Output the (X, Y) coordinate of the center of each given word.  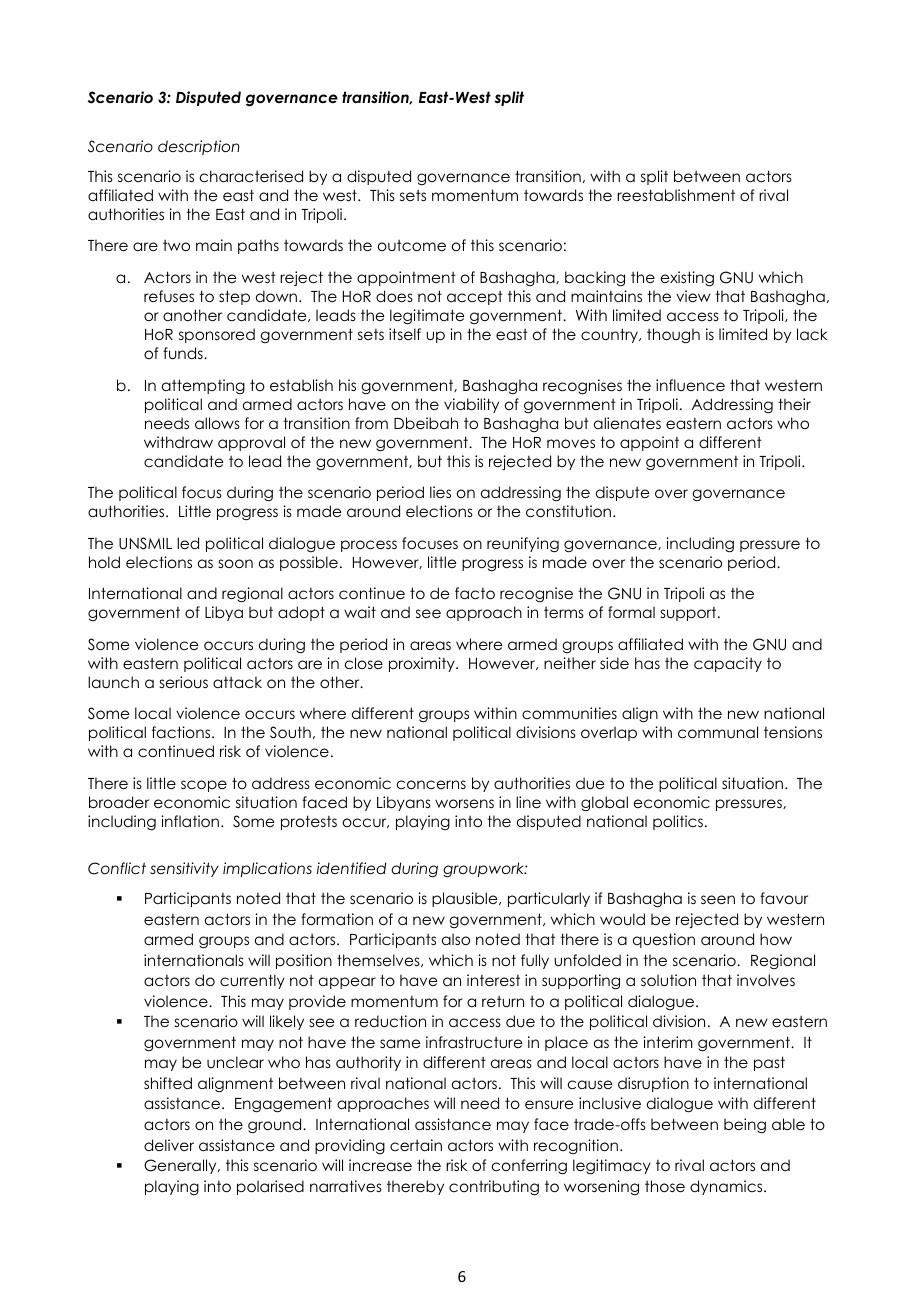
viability (471, 405)
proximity (423, 664)
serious (184, 682)
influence (690, 385)
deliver (169, 1145)
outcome (412, 245)
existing (687, 279)
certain (416, 1145)
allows (217, 423)
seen (718, 899)
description (199, 147)
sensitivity (184, 869)
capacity (728, 664)
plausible (466, 899)
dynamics (727, 1187)
